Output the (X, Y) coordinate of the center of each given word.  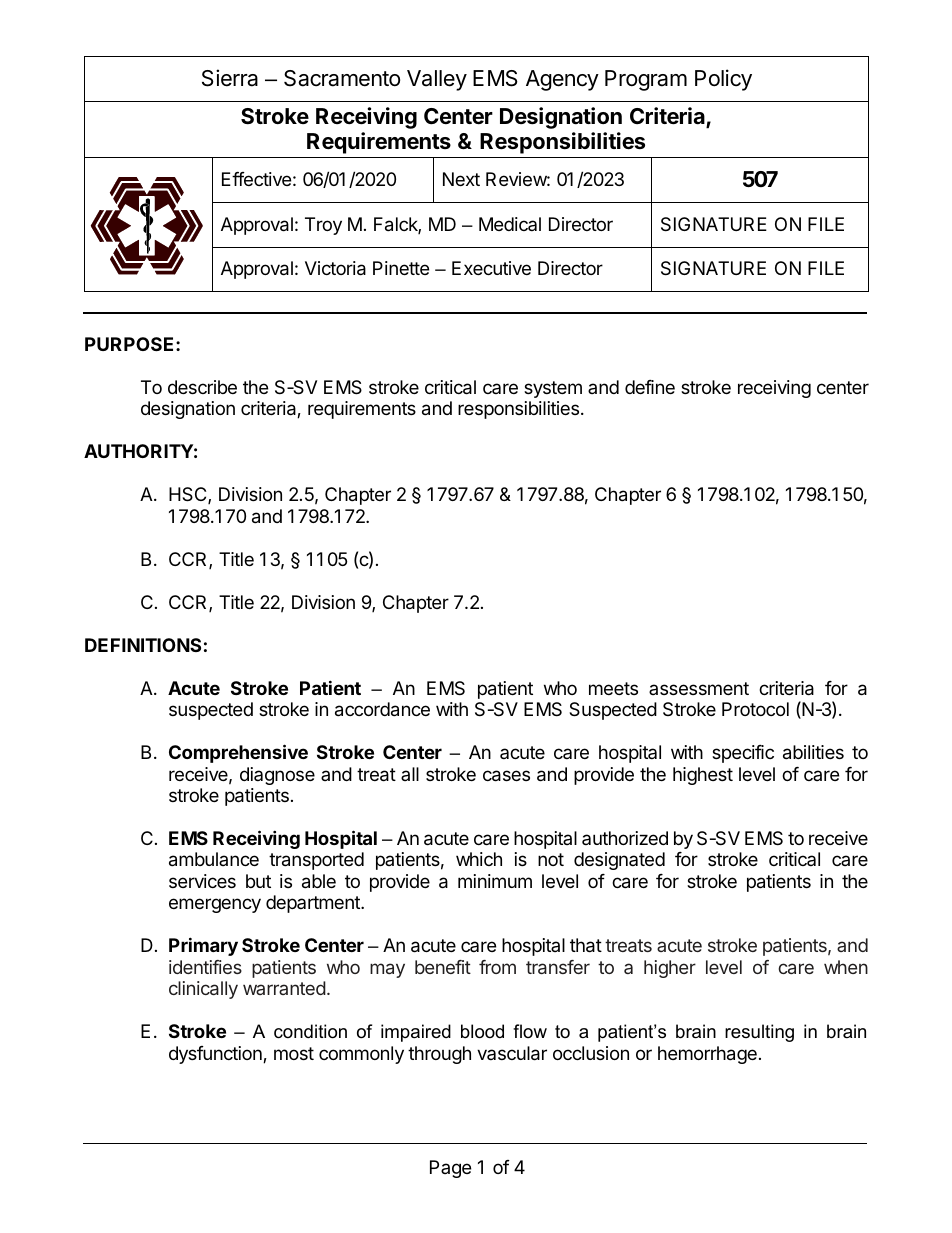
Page (450, 1169)
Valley (437, 80)
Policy (723, 80)
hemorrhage (707, 1055)
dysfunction (216, 1055)
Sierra (230, 78)
